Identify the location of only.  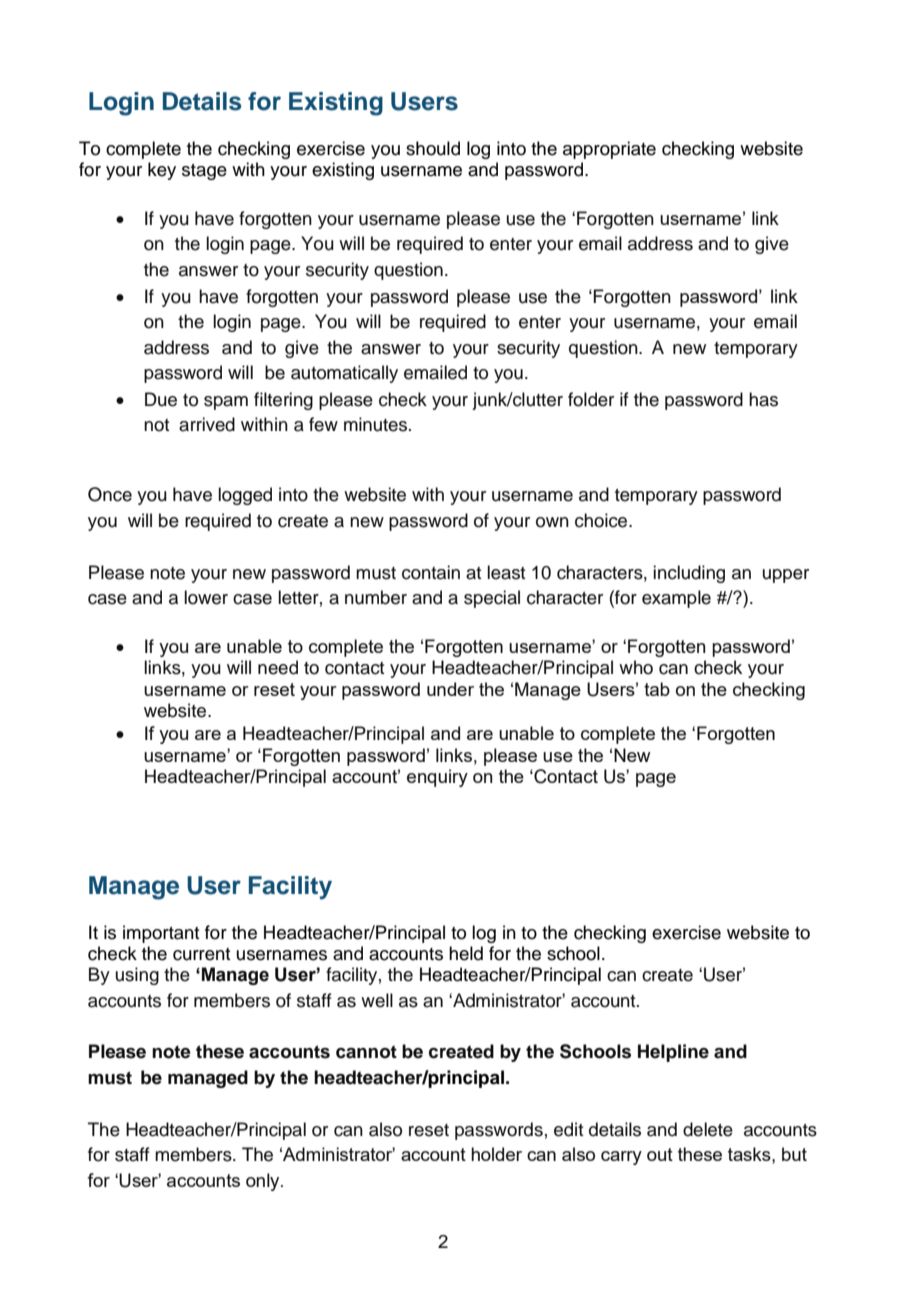
(264, 1182).
